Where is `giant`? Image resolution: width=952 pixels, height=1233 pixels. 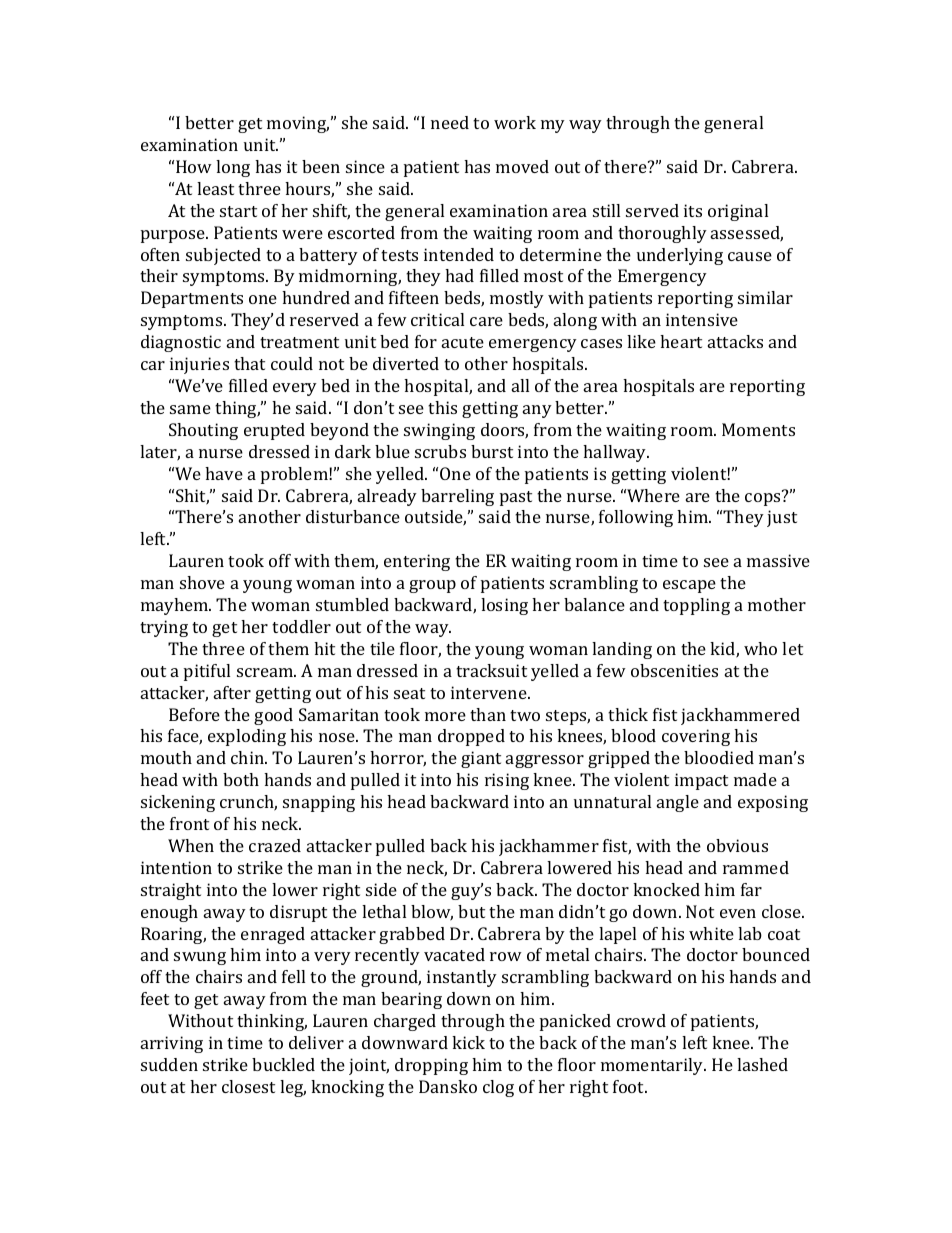 giant is located at coordinates (481, 759).
